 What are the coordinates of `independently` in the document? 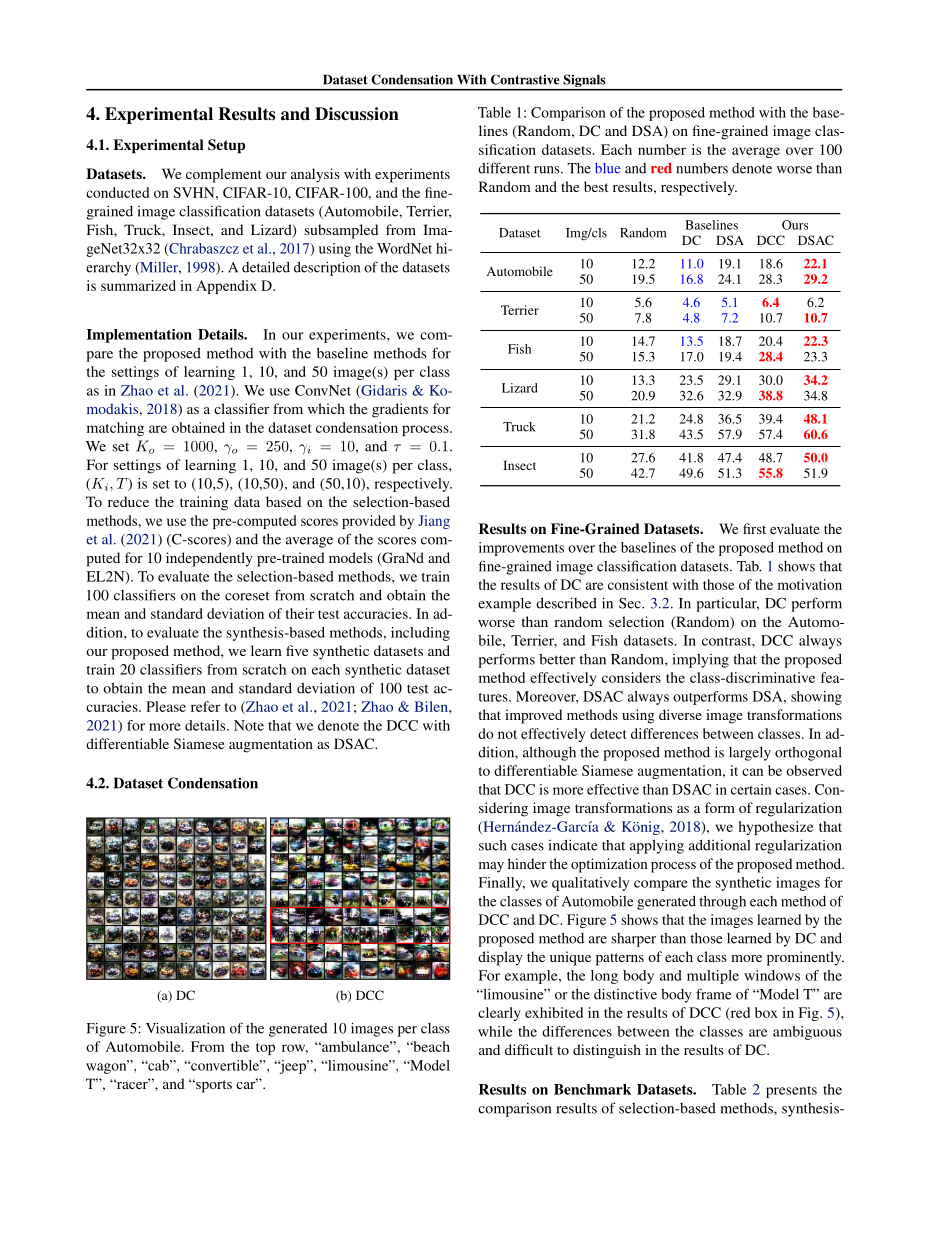 It's located at (209, 559).
